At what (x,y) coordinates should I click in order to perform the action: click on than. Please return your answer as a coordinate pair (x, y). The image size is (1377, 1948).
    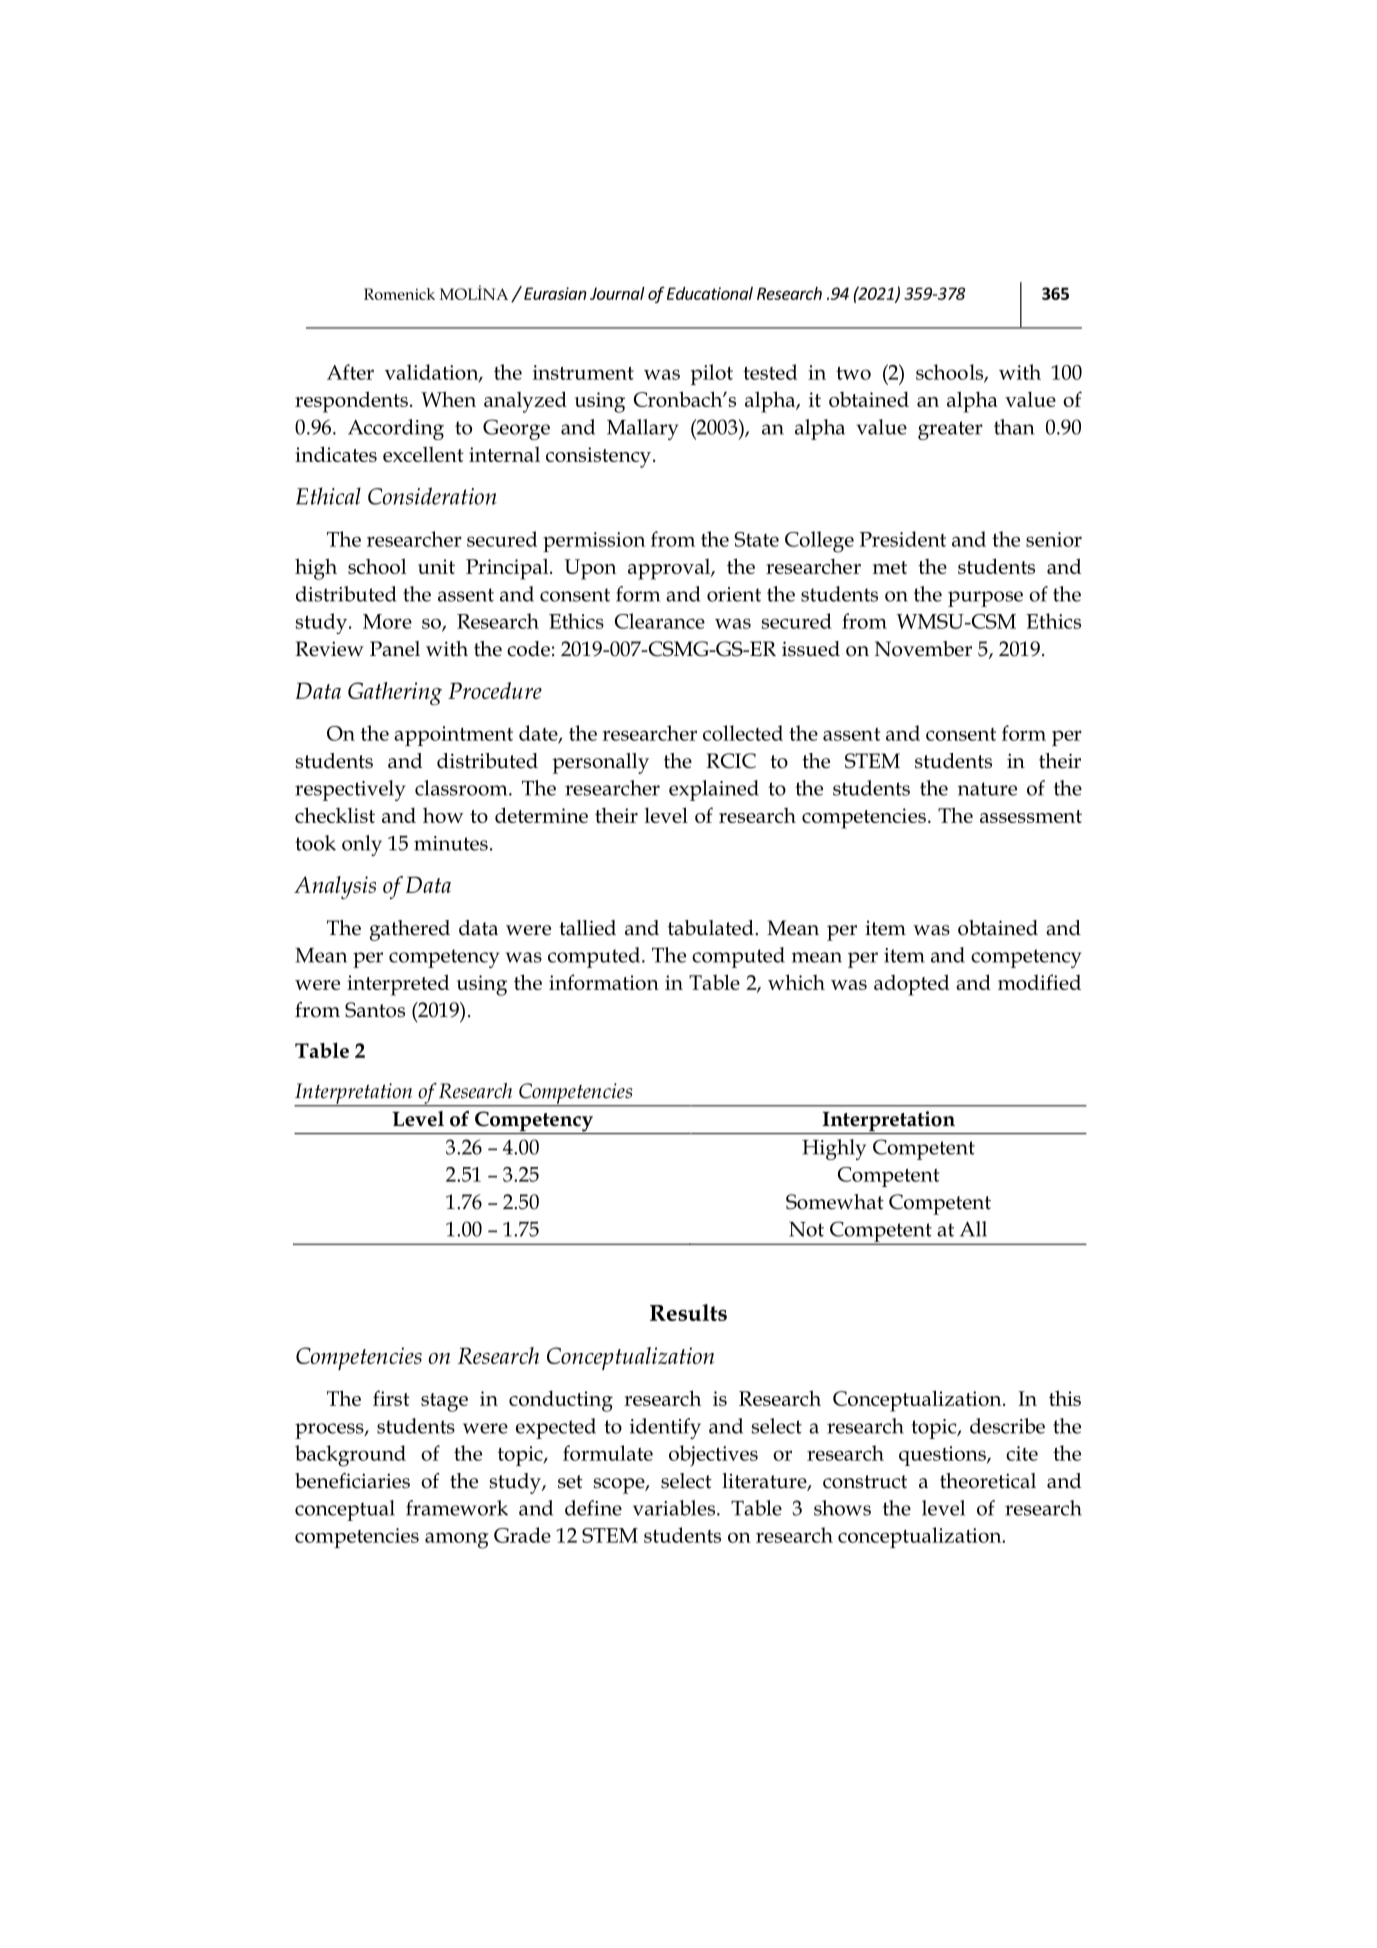
    Looking at the image, I should click on (1014, 427).
